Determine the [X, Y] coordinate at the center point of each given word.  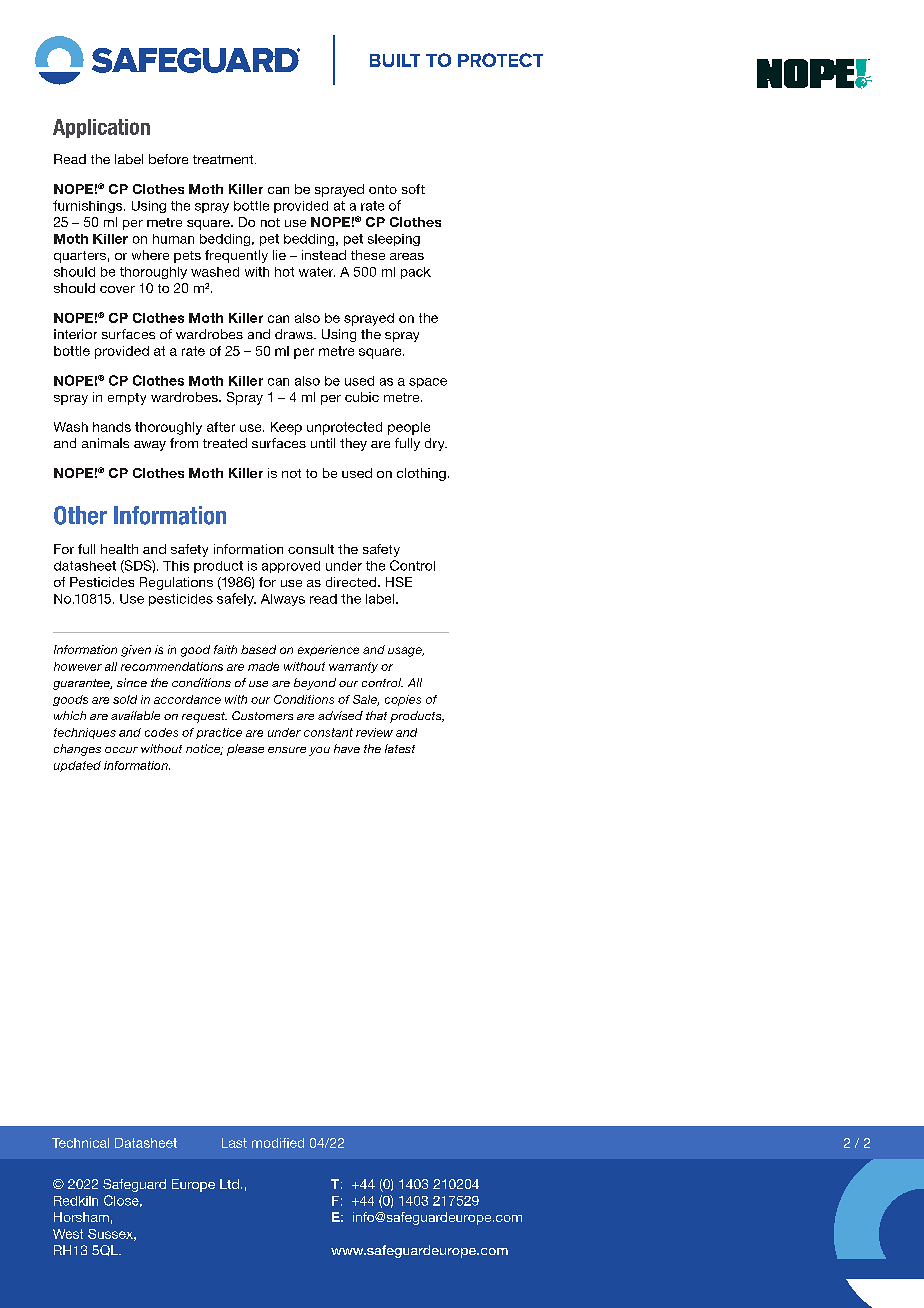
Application [101, 128]
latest [400, 748]
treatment [224, 159]
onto [383, 189]
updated [77, 766]
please [245, 750]
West [68, 1234]
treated [225, 443]
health [119, 549]
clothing [421, 474]
